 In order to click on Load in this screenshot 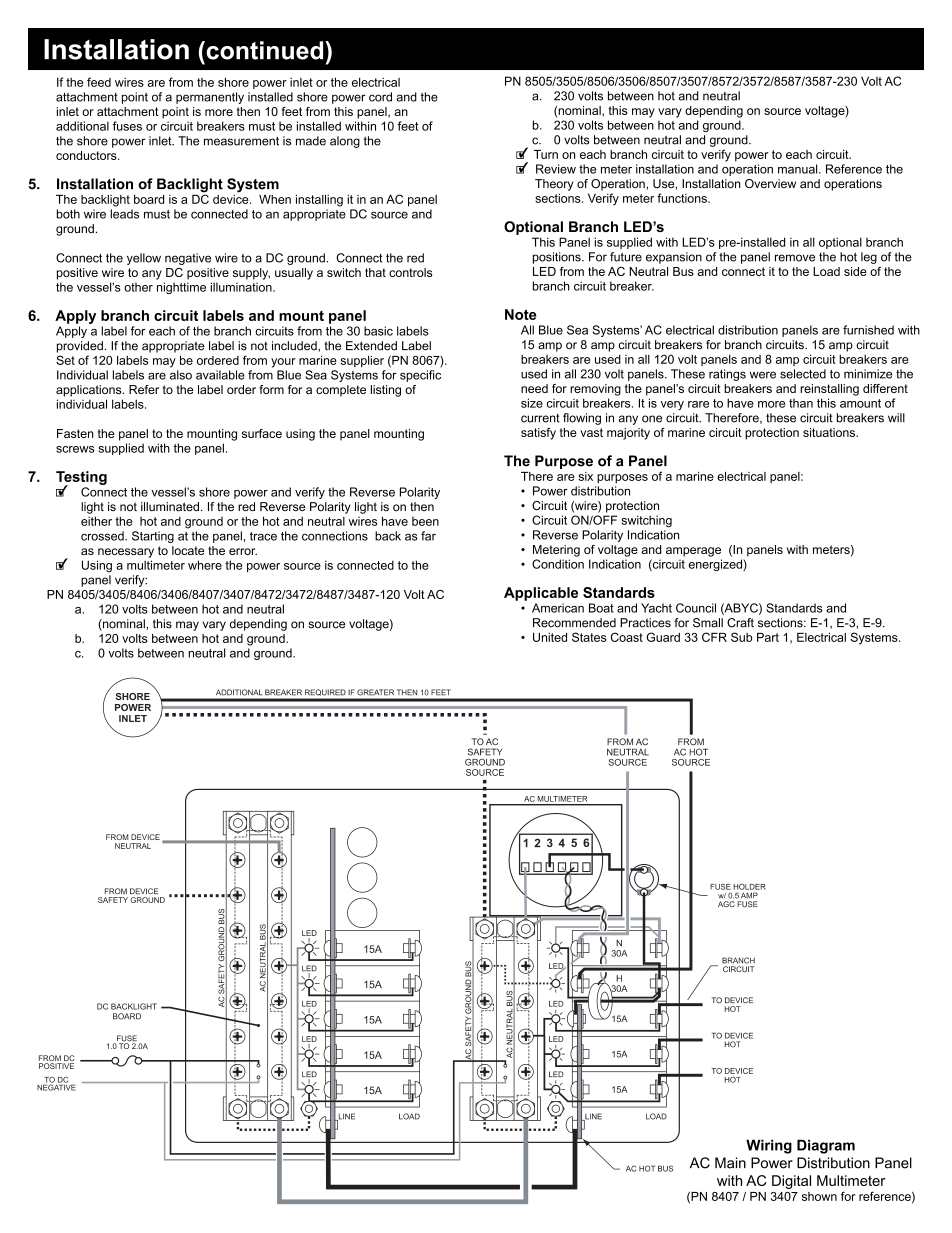, I will do `click(826, 271)`.
